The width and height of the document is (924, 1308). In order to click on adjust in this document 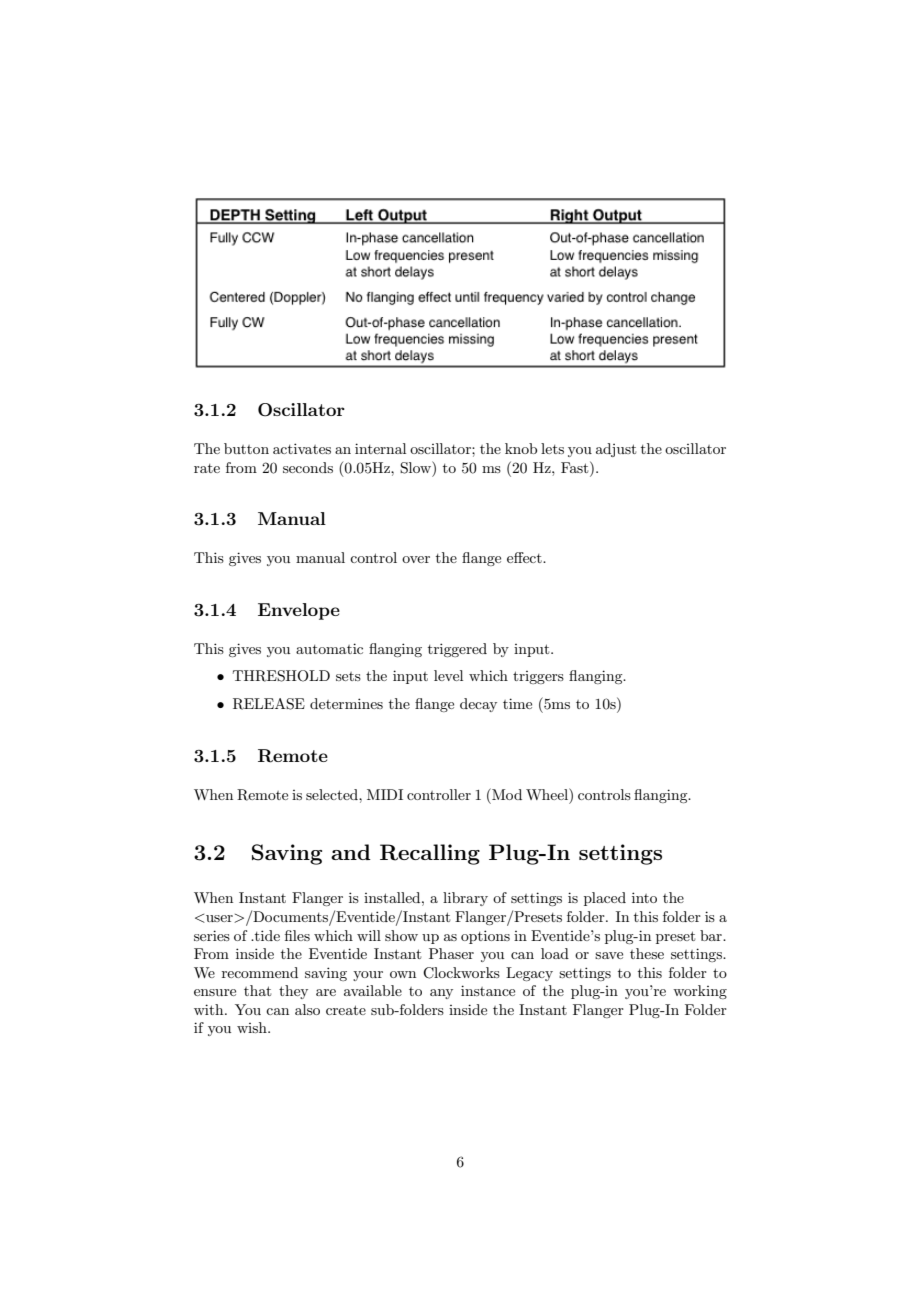, I will do `click(616, 450)`.
